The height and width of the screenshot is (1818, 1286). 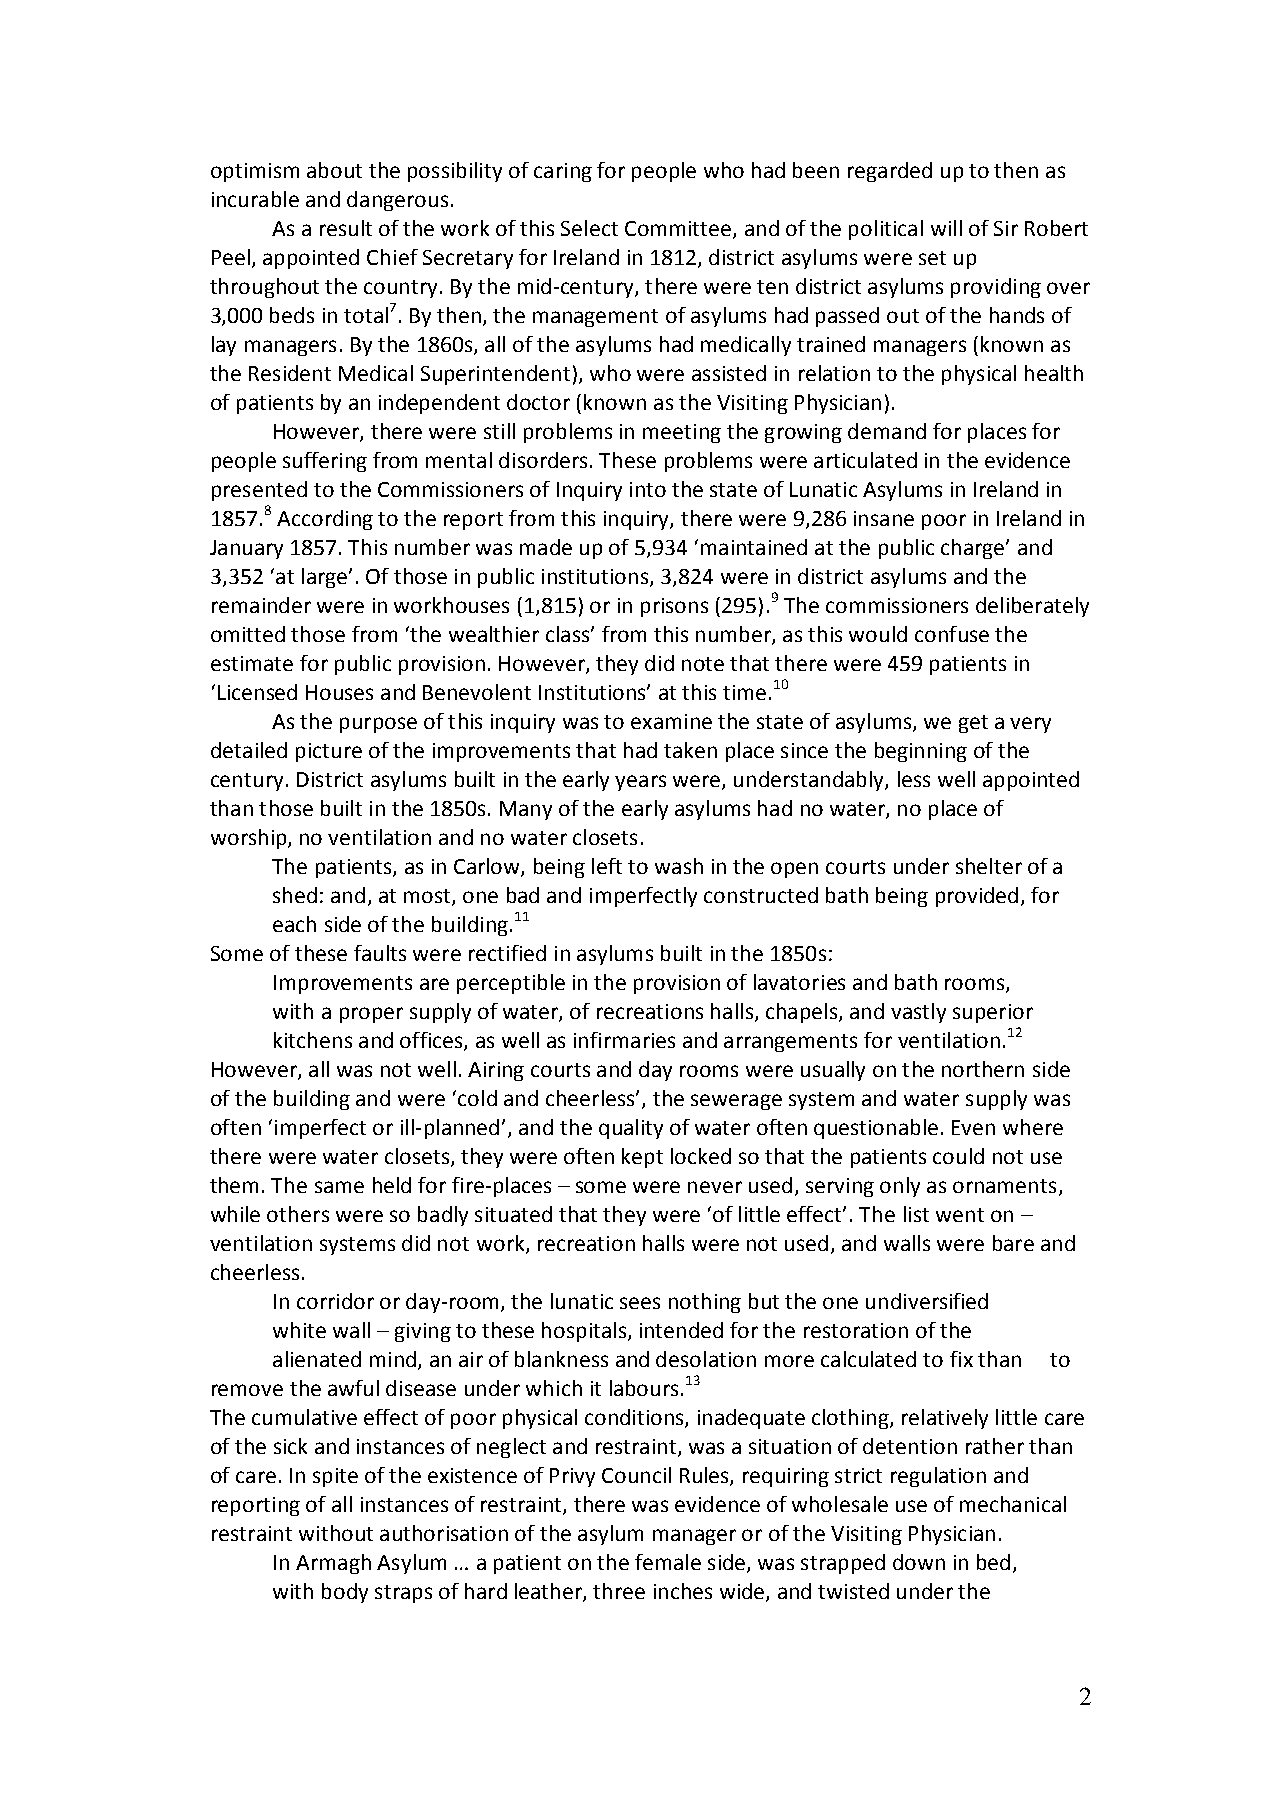 I want to click on kitchens, so click(x=313, y=1040).
